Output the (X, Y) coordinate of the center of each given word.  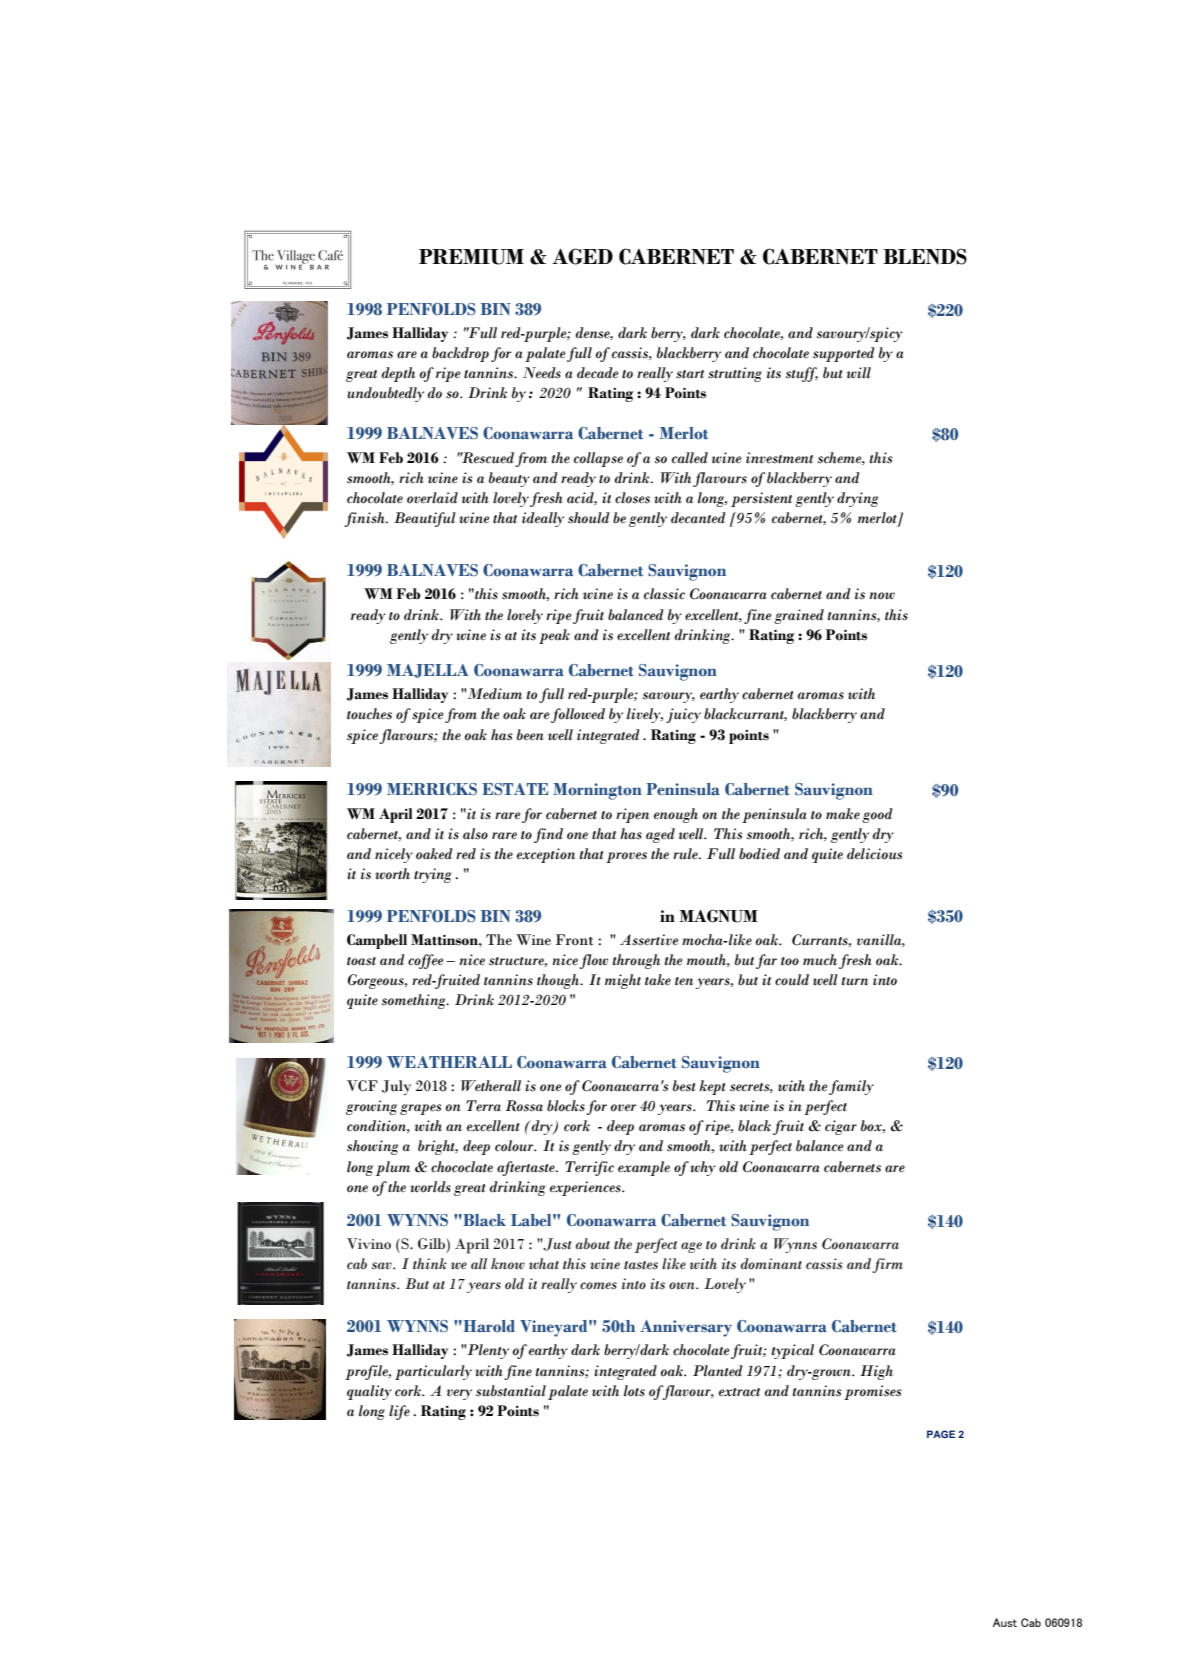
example (644, 1168)
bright (437, 1147)
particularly (433, 1372)
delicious (875, 854)
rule (686, 854)
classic (664, 594)
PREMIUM (471, 257)
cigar (841, 1127)
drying (858, 499)
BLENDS (925, 256)
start (690, 374)
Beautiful (425, 519)
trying (433, 875)
